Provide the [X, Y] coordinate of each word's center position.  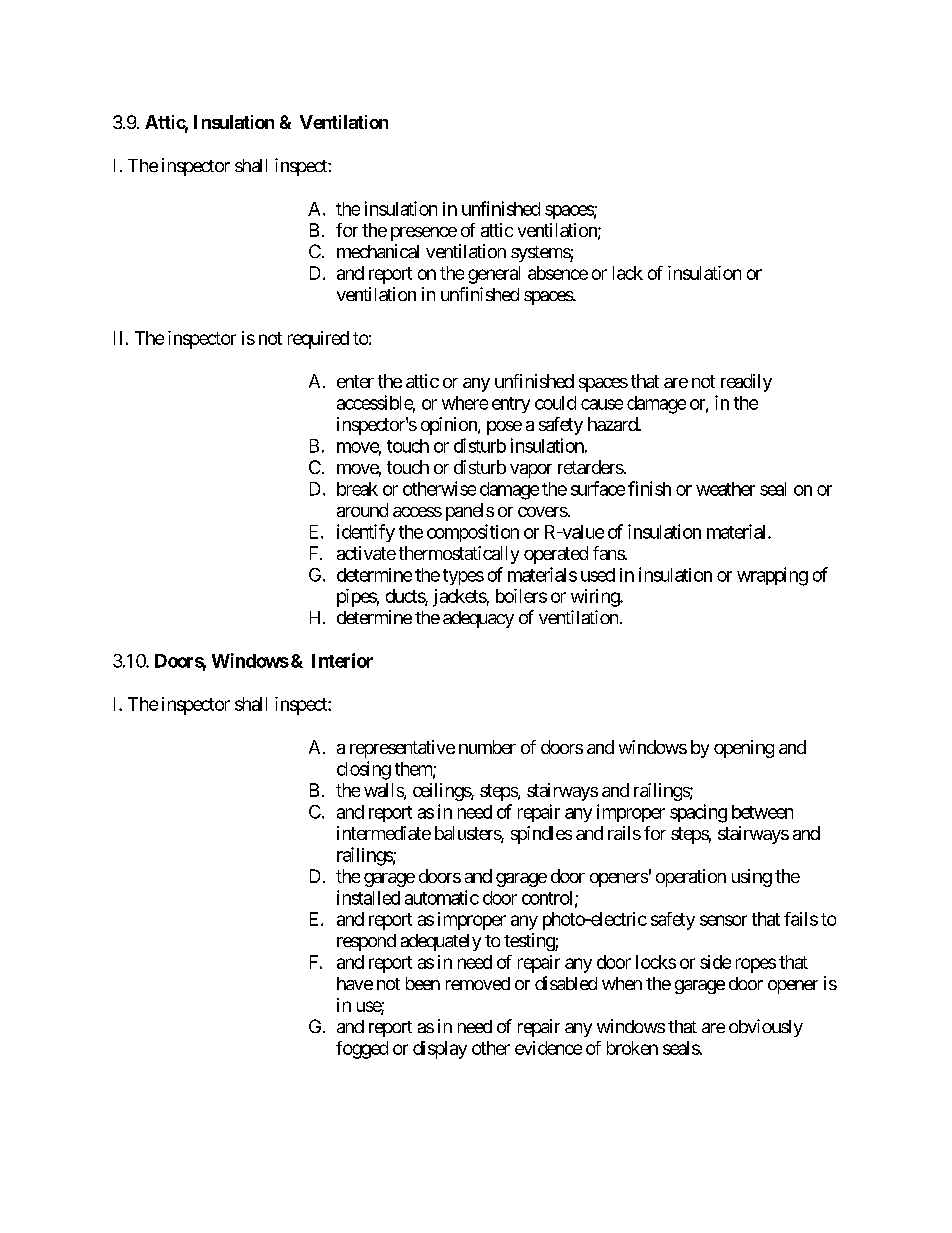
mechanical [378, 251]
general [494, 275]
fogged [362, 1050]
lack [628, 273]
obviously [766, 1028]
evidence [548, 1048]
